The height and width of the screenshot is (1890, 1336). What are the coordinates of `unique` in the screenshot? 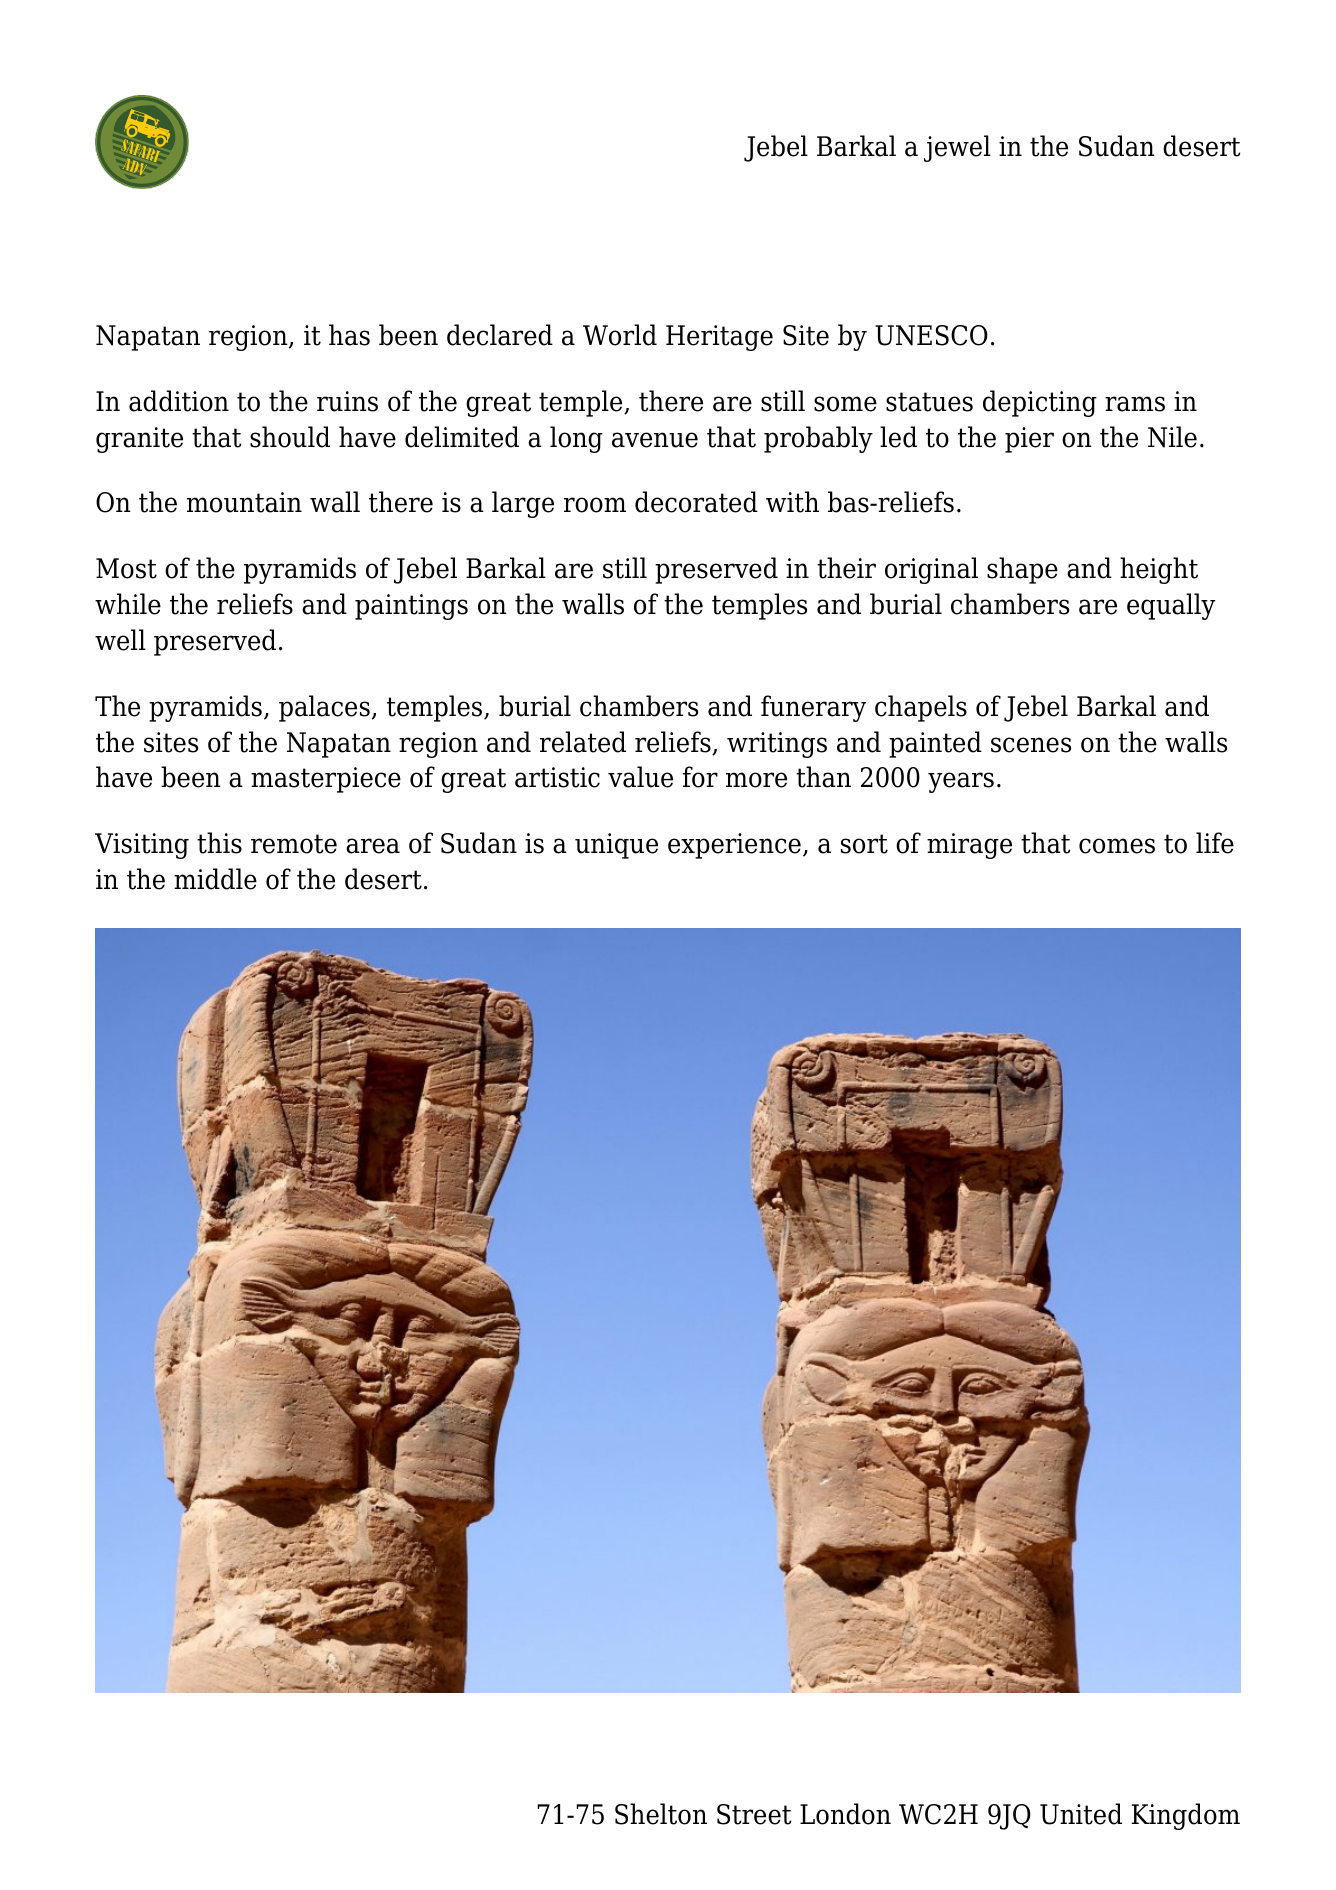 It's located at (616, 846).
